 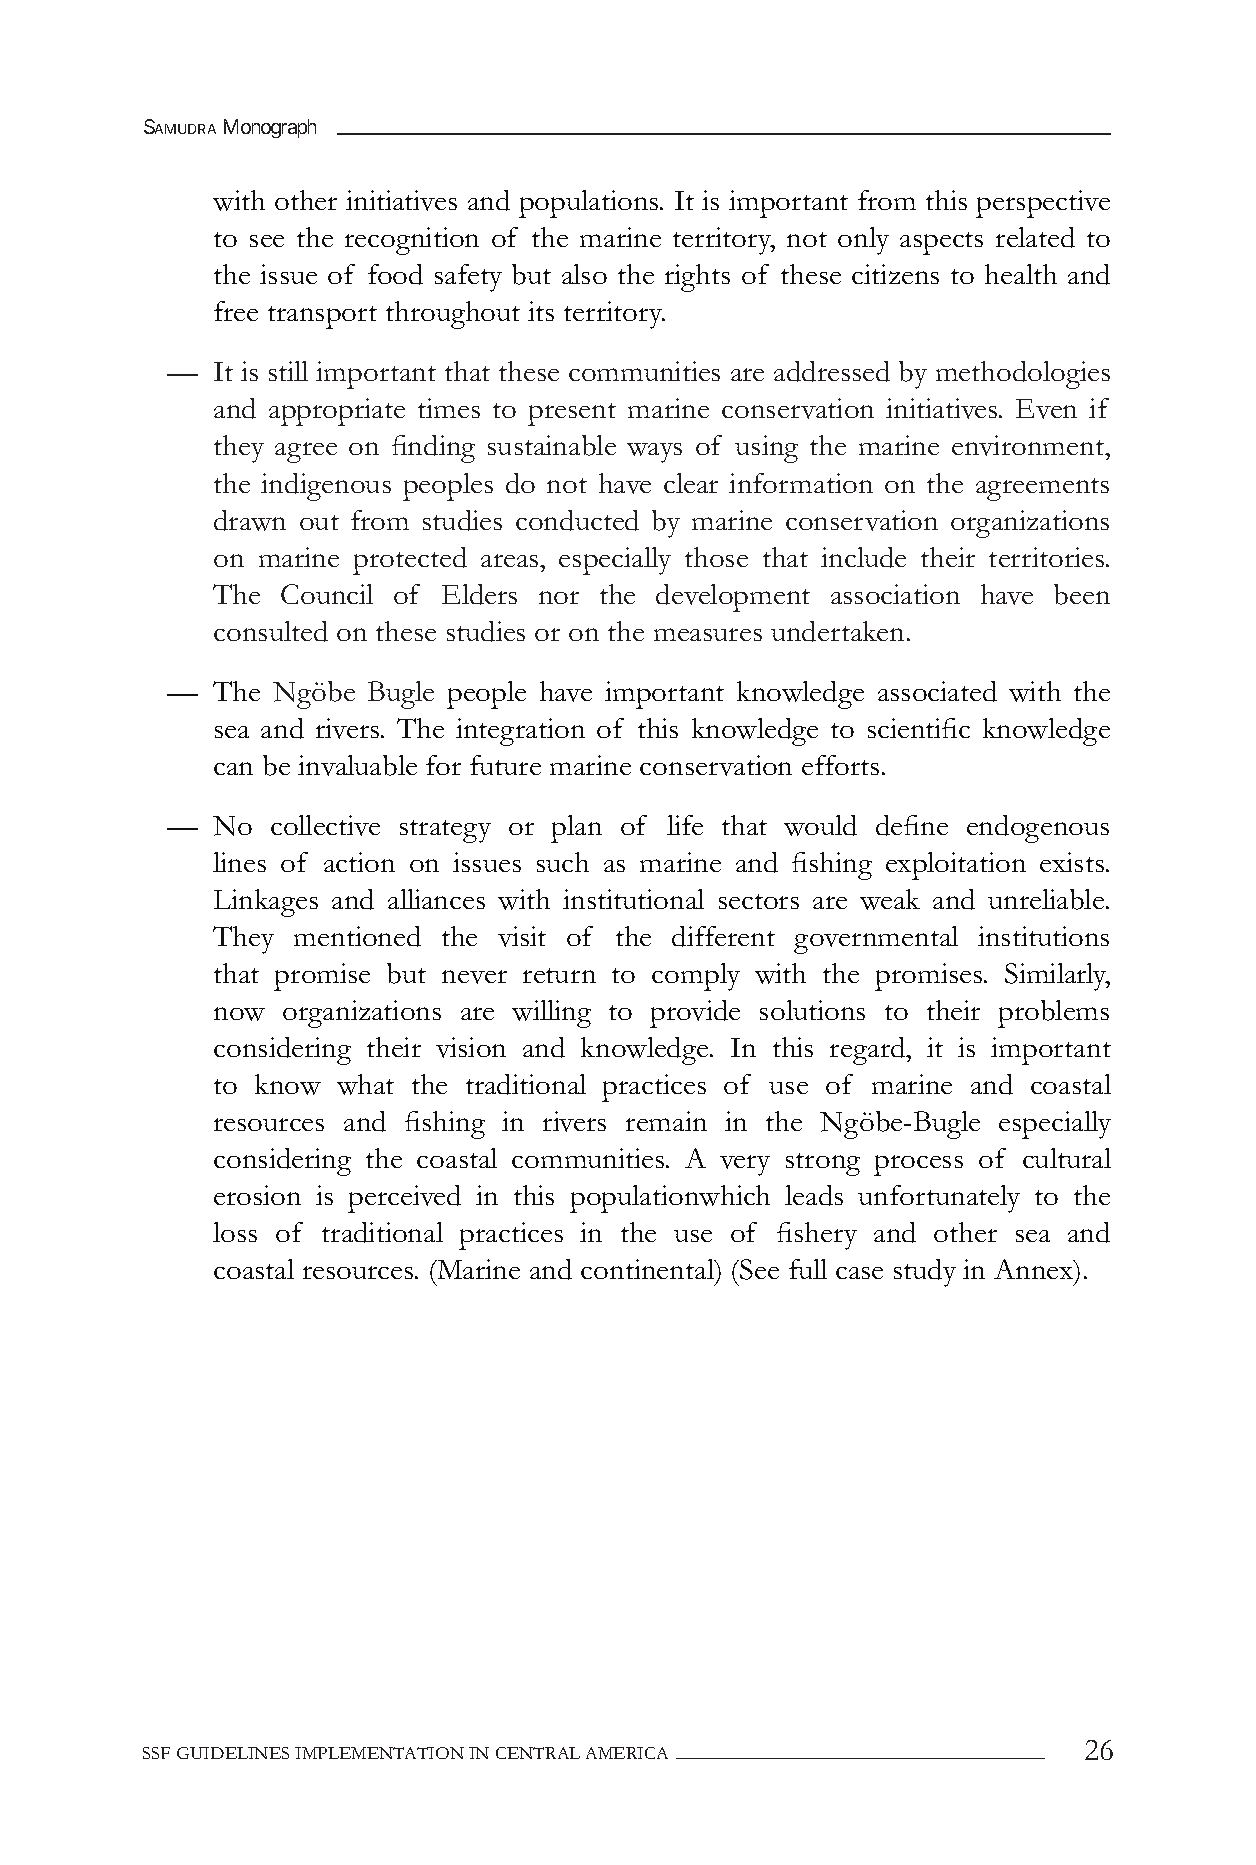 What do you see at coordinates (1048, 557) in the screenshot?
I see `territories` at bounding box center [1048, 557].
